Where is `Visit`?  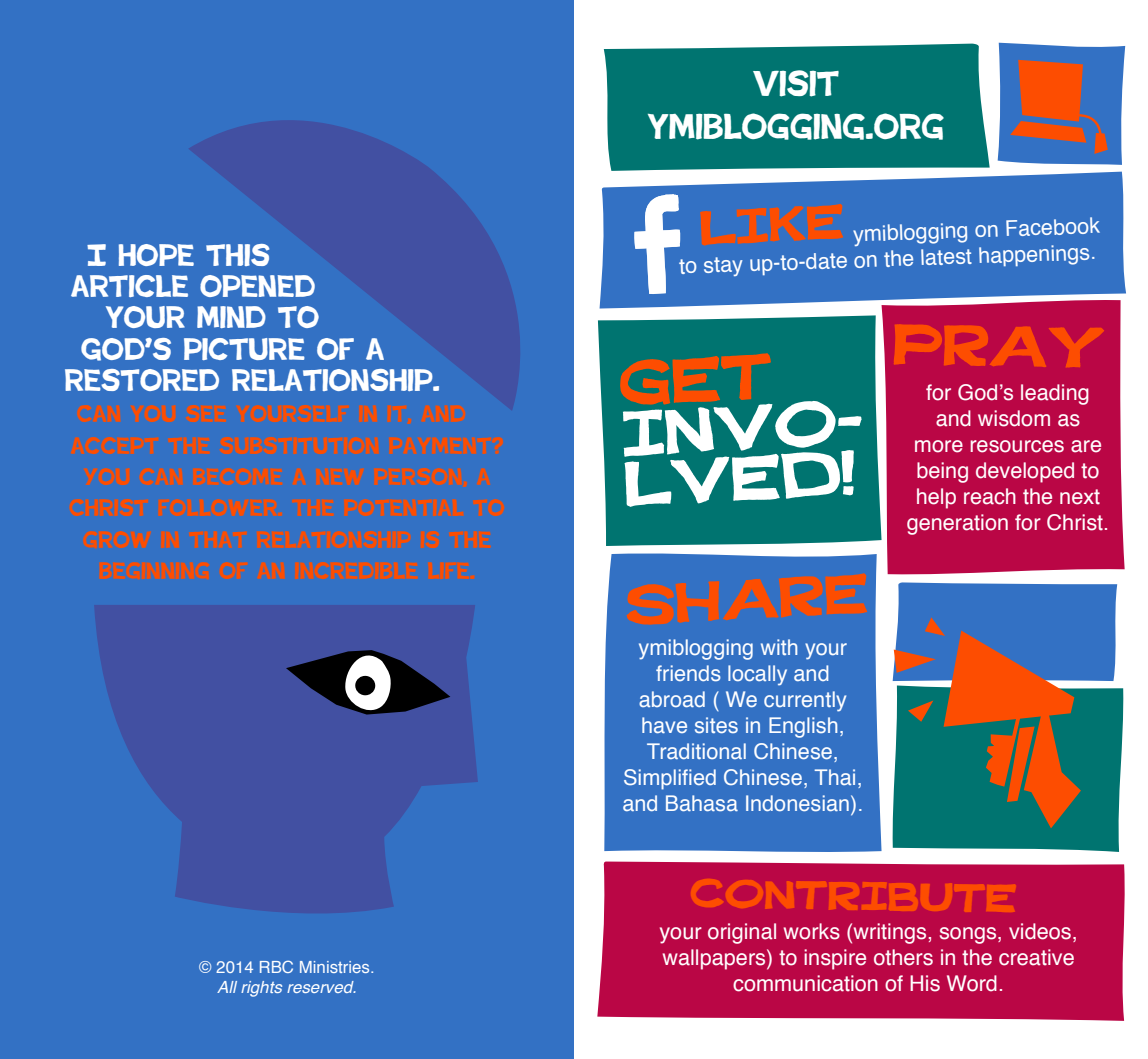
Visit is located at coordinates (796, 83).
